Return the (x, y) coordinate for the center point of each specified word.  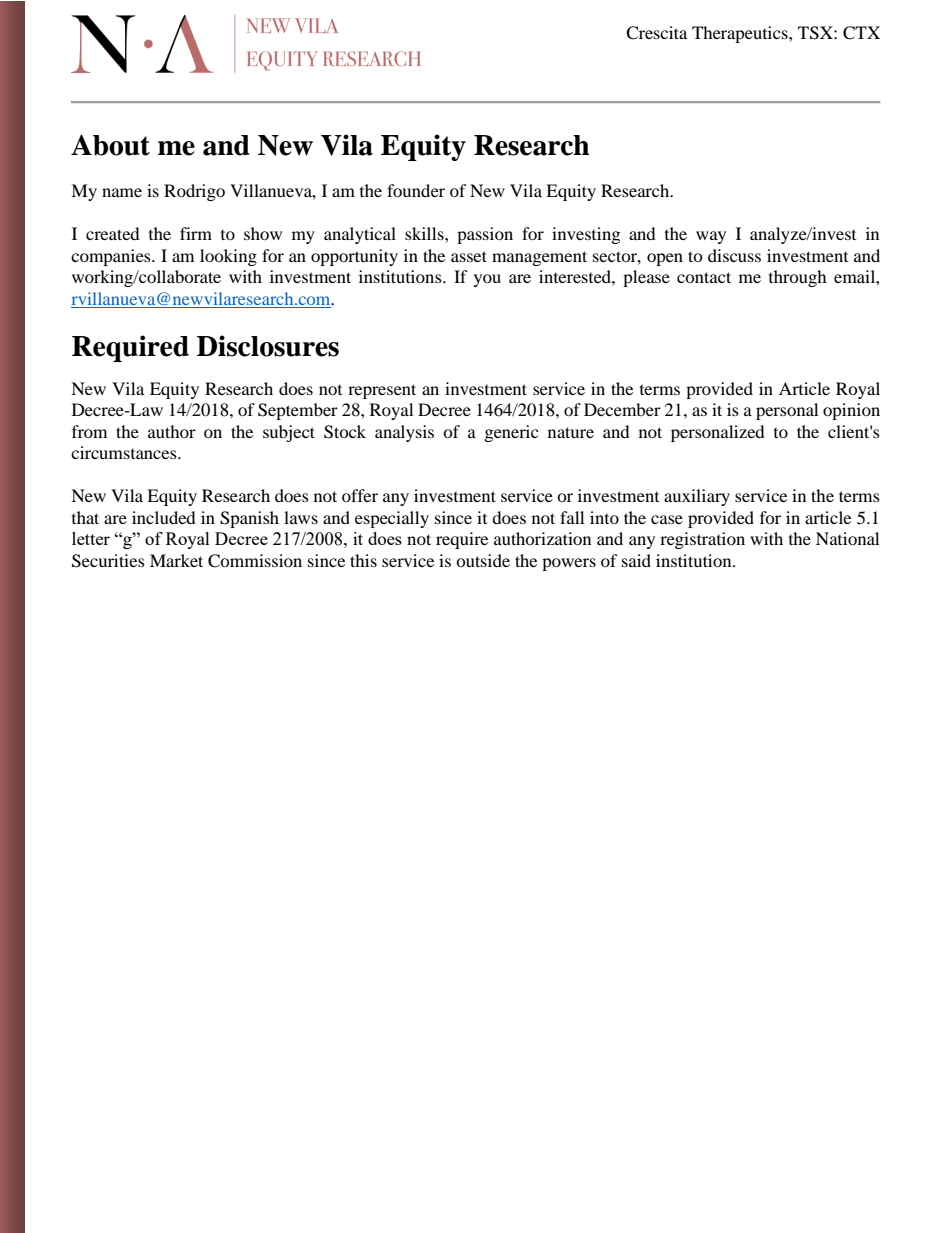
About (110, 145)
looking (228, 257)
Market (176, 560)
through (798, 278)
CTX (861, 33)
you (487, 280)
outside (483, 560)
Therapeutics (741, 34)
